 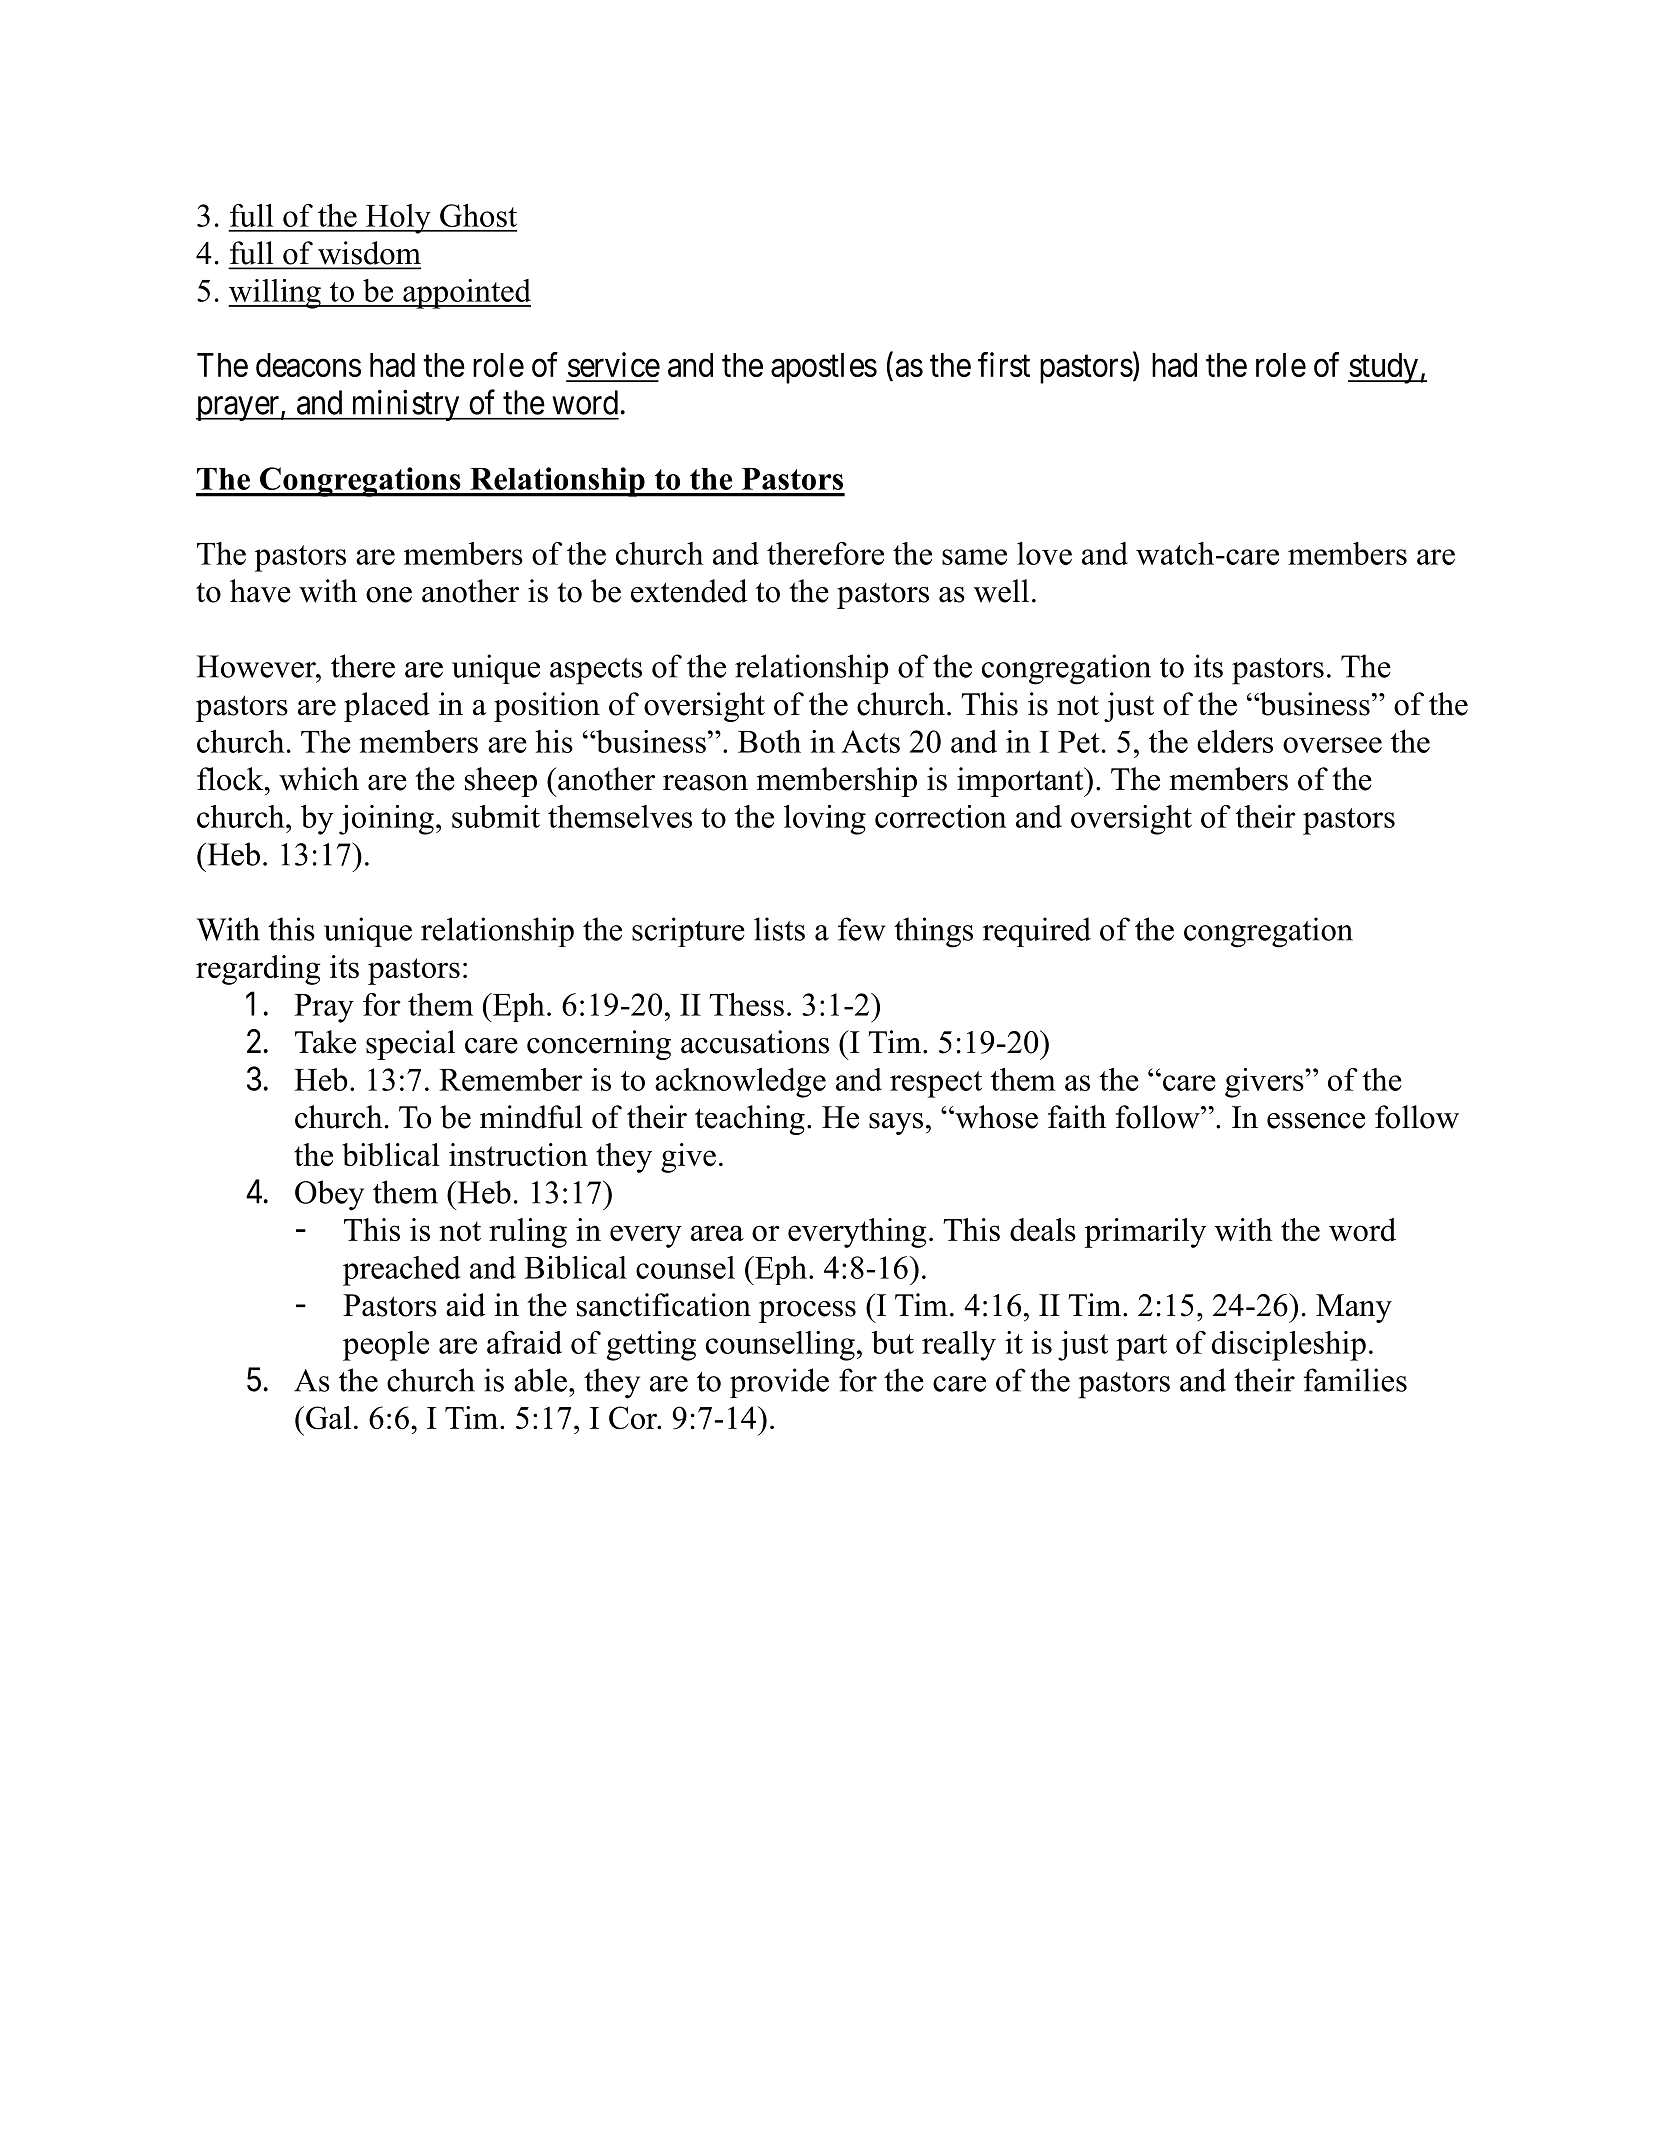 What do you see at coordinates (386, 1346) in the image?
I see `people` at bounding box center [386, 1346].
